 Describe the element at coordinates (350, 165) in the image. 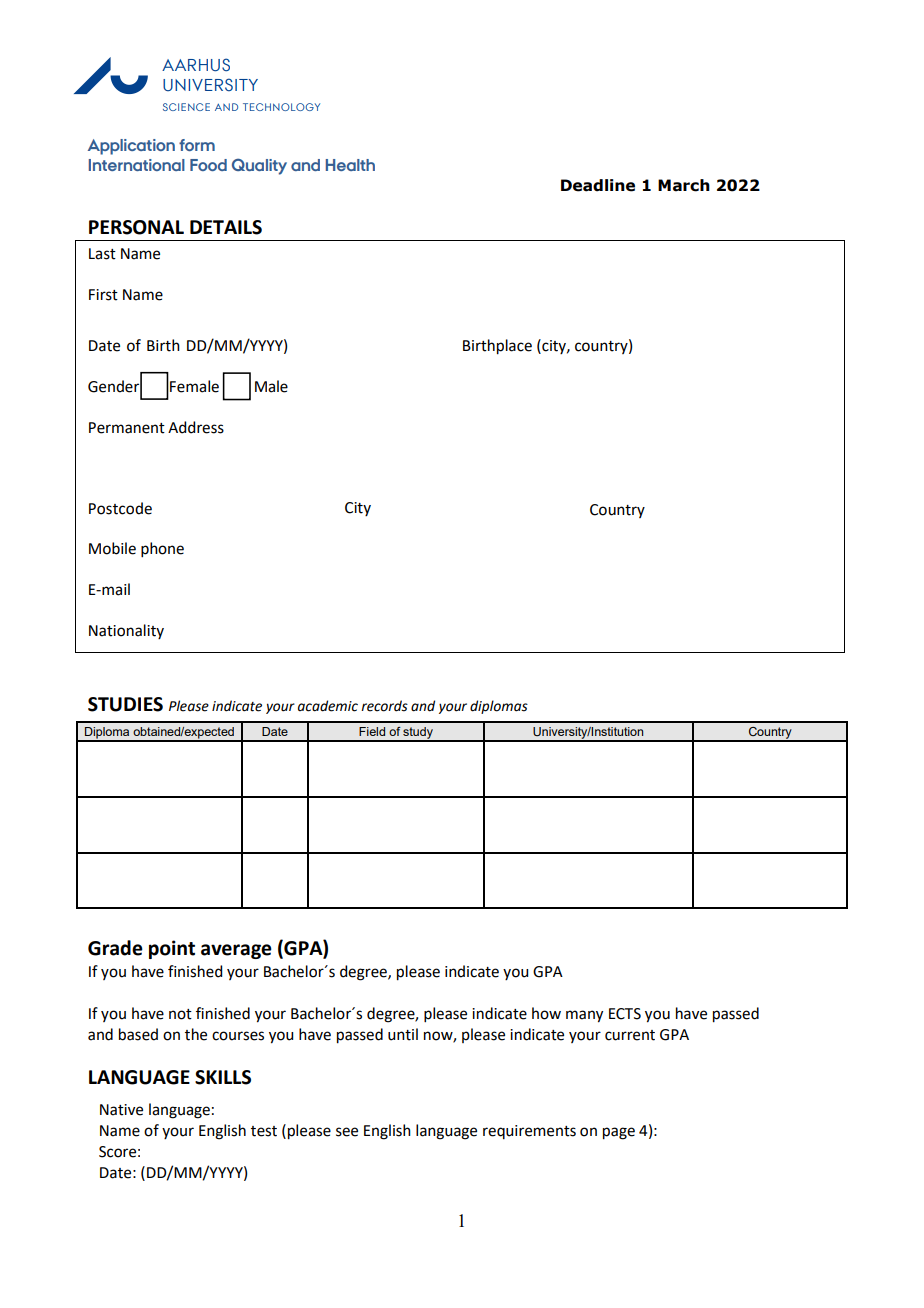

I see `Health` at that location.
